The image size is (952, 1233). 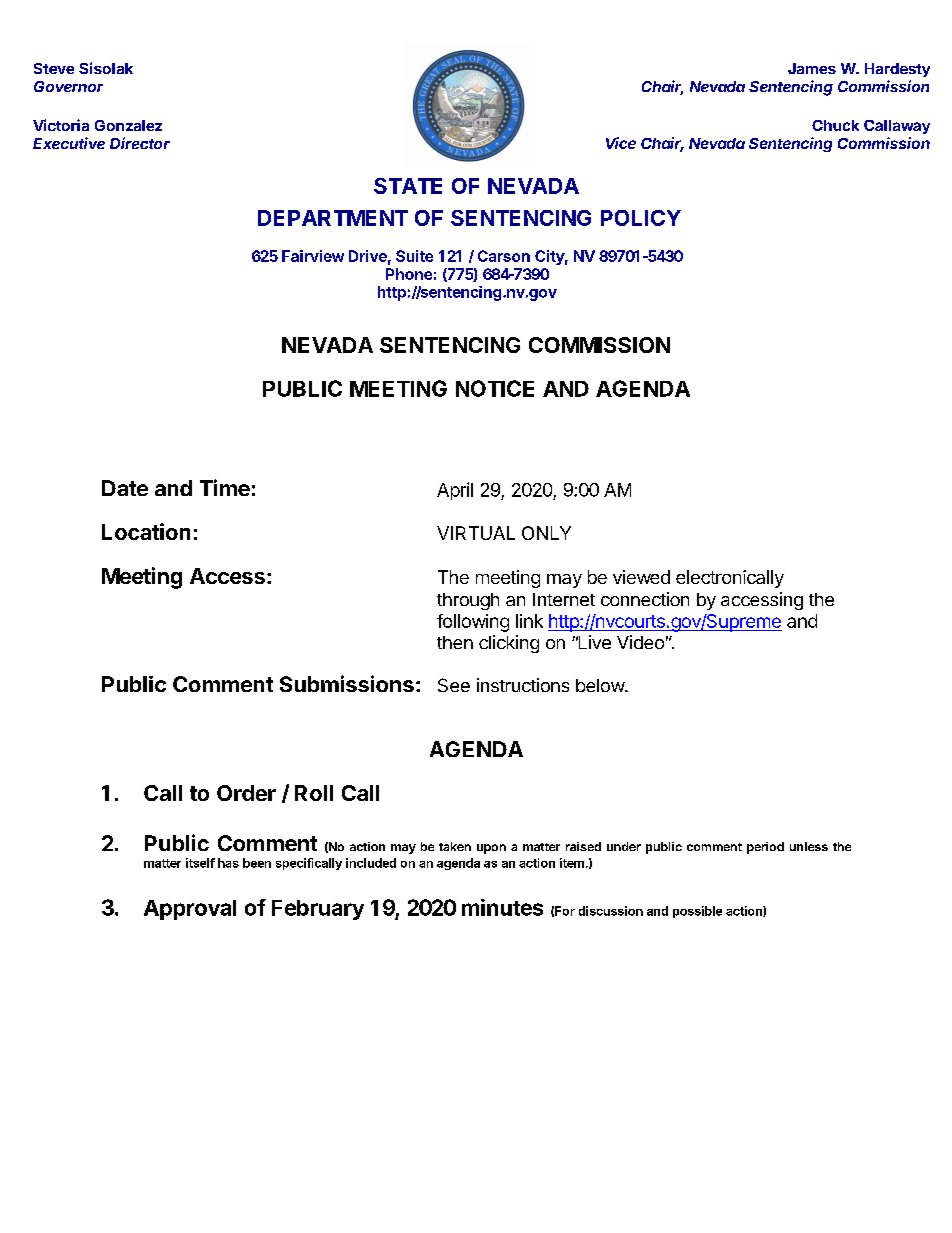 What do you see at coordinates (645, 599) in the document?
I see `connection` at bounding box center [645, 599].
